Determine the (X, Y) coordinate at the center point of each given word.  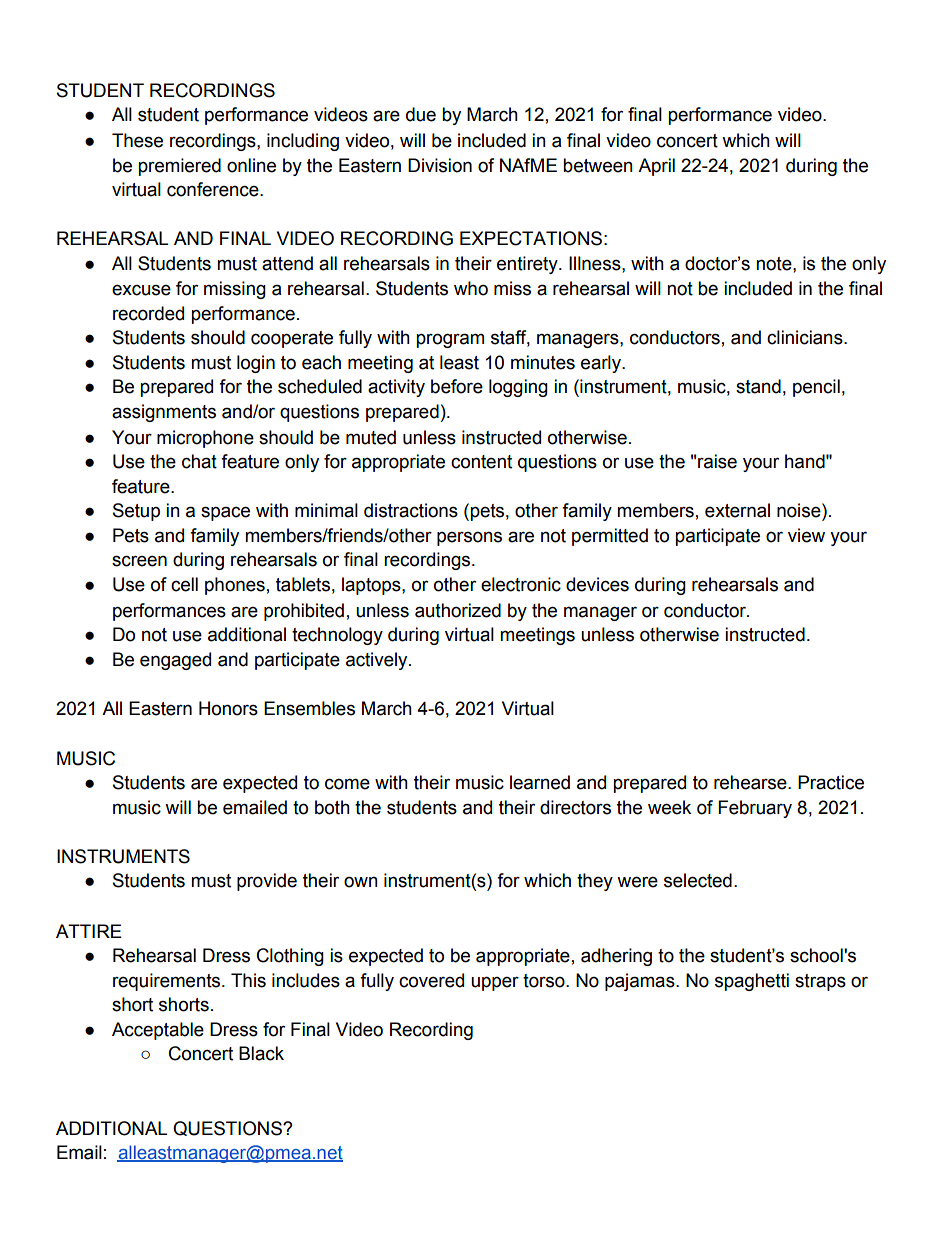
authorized (458, 610)
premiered (179, 167)
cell (184, 584)
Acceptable (158, 1031)
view (806, 535)
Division (440, 165)
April (656, 167)
